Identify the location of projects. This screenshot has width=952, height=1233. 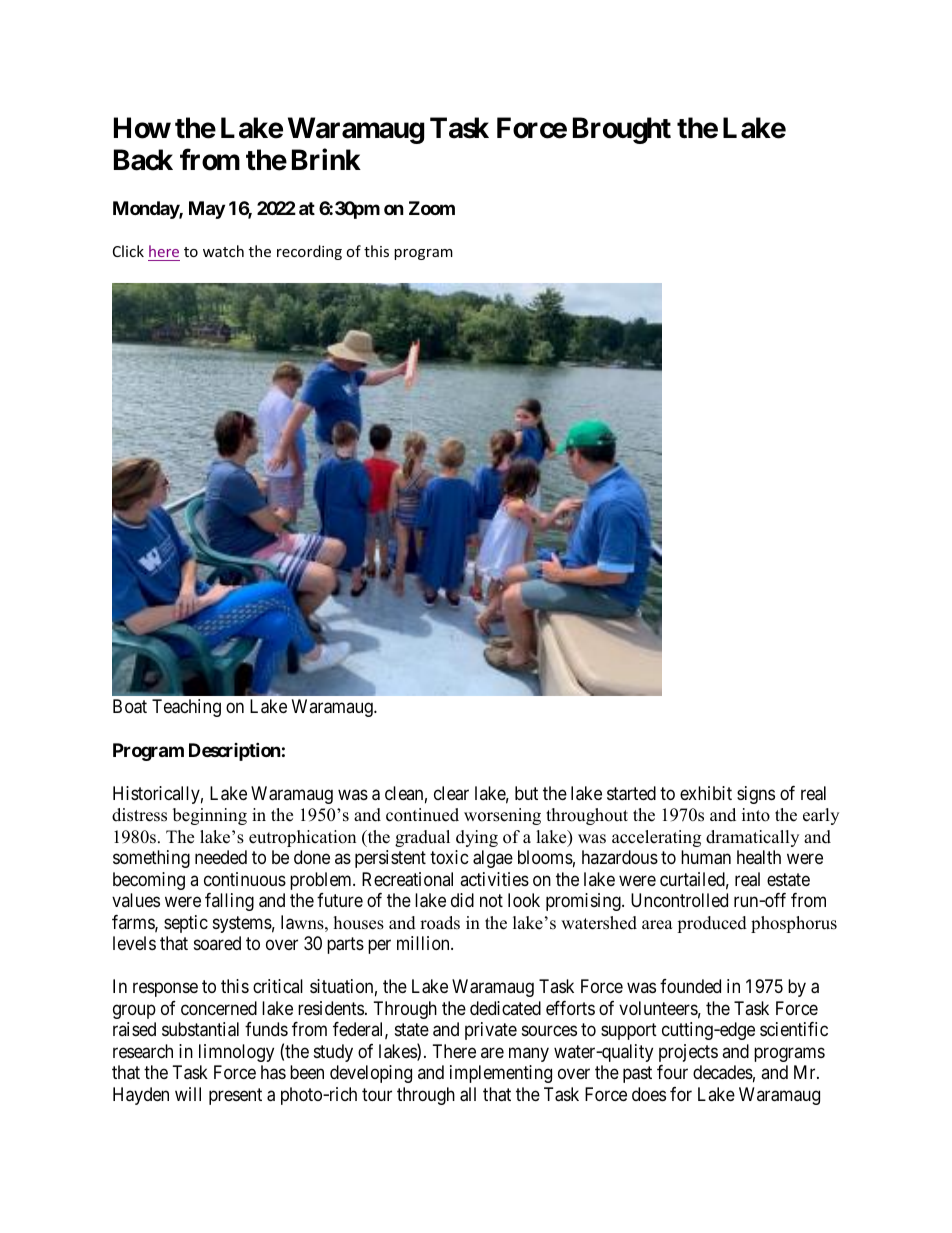
(688, 1053).
